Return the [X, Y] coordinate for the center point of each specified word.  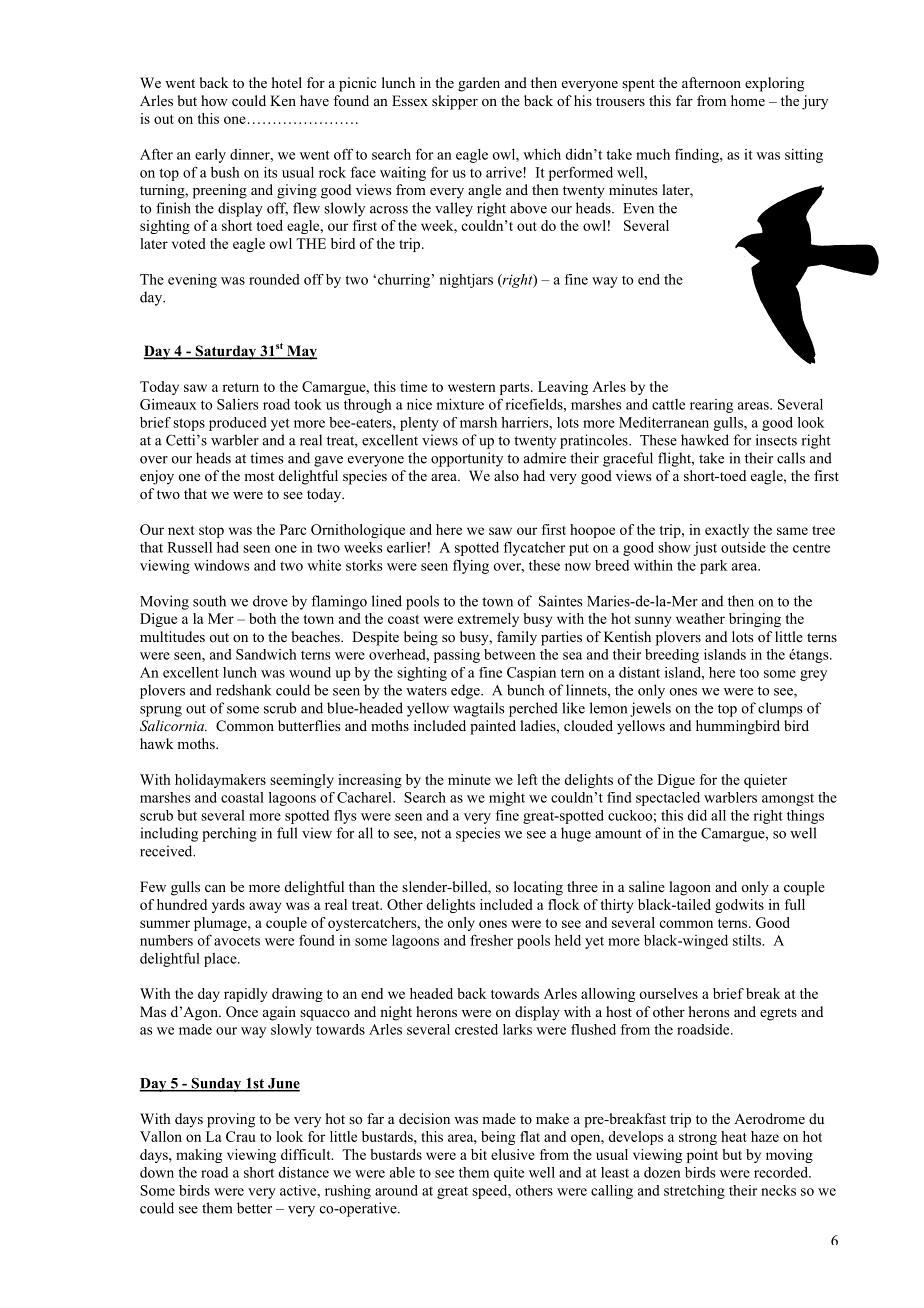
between [510, 654]
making [199, 1156]
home [748, 100]
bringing [755, 620]
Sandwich [266, 654]
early [210, 156]
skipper [455, 102]
